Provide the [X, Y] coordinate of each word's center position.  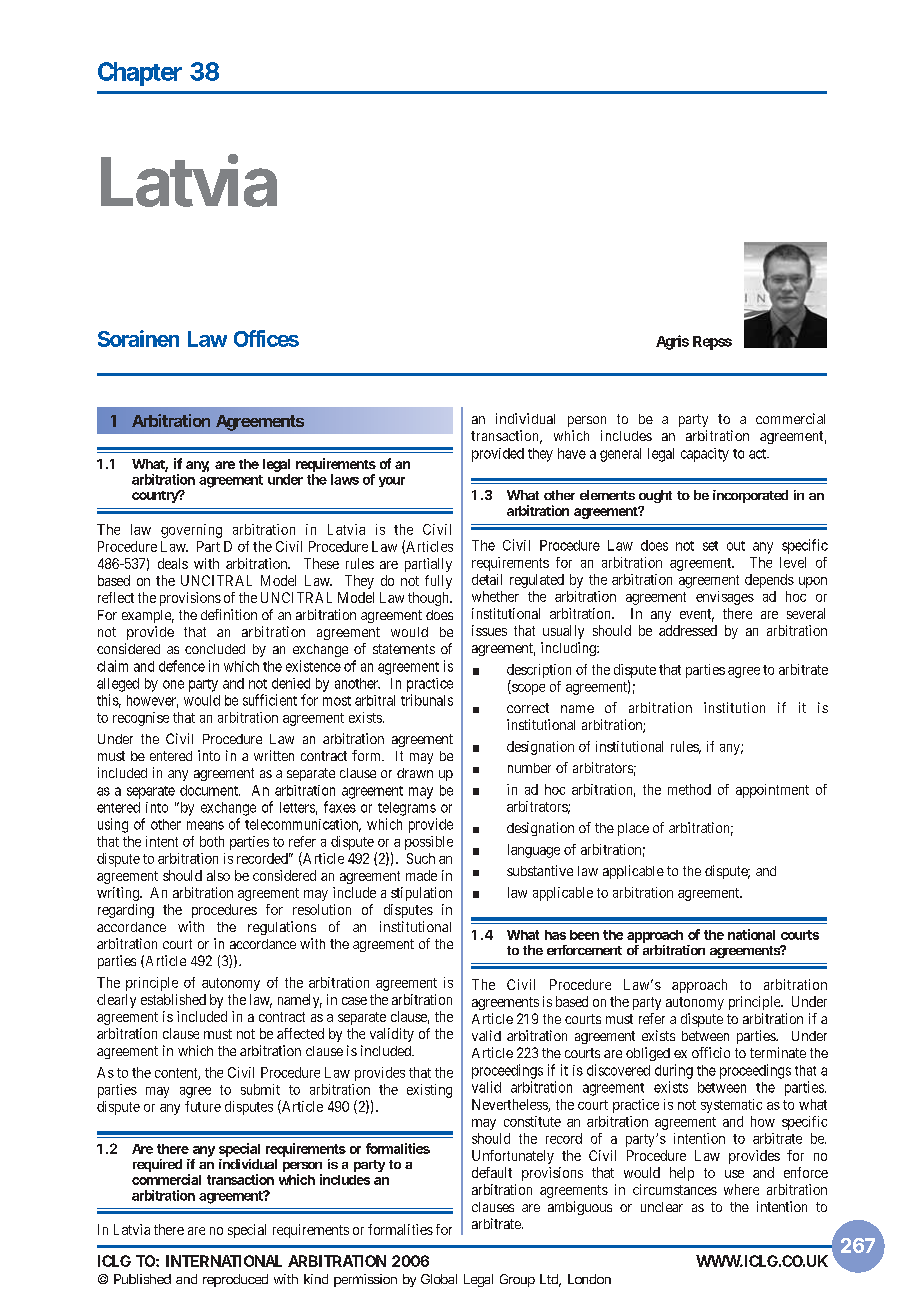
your [392, 482]
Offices [266, 338]
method [689, 789]
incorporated [750, 496]
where [741, 1189]
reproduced [235, 1280]
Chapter [140, 74]
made [421, 875]
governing [191, 531]
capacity [705, 455]
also [218, 875]
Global [439, 1279]
